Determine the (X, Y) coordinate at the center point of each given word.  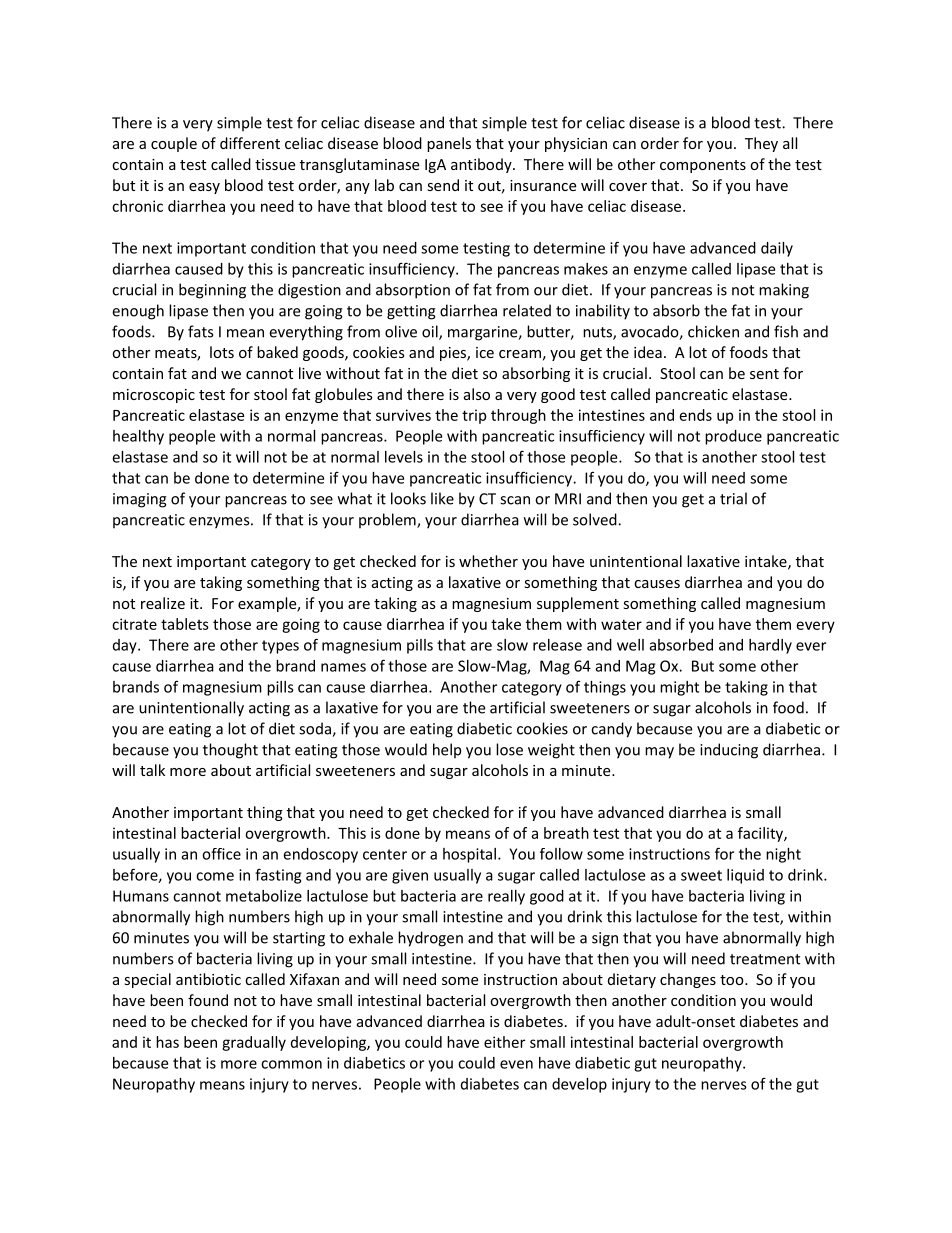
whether (488, 561)
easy (204, 188)
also (477, 394)
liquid (745, 876)
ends (696, 415)
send (443, 185)
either (504, 1042)
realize (163, 603)
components (703, 166)
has (167, 1042)
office (221, 854)
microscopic (154, 396)
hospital (469, 855)
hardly (770, 646)
